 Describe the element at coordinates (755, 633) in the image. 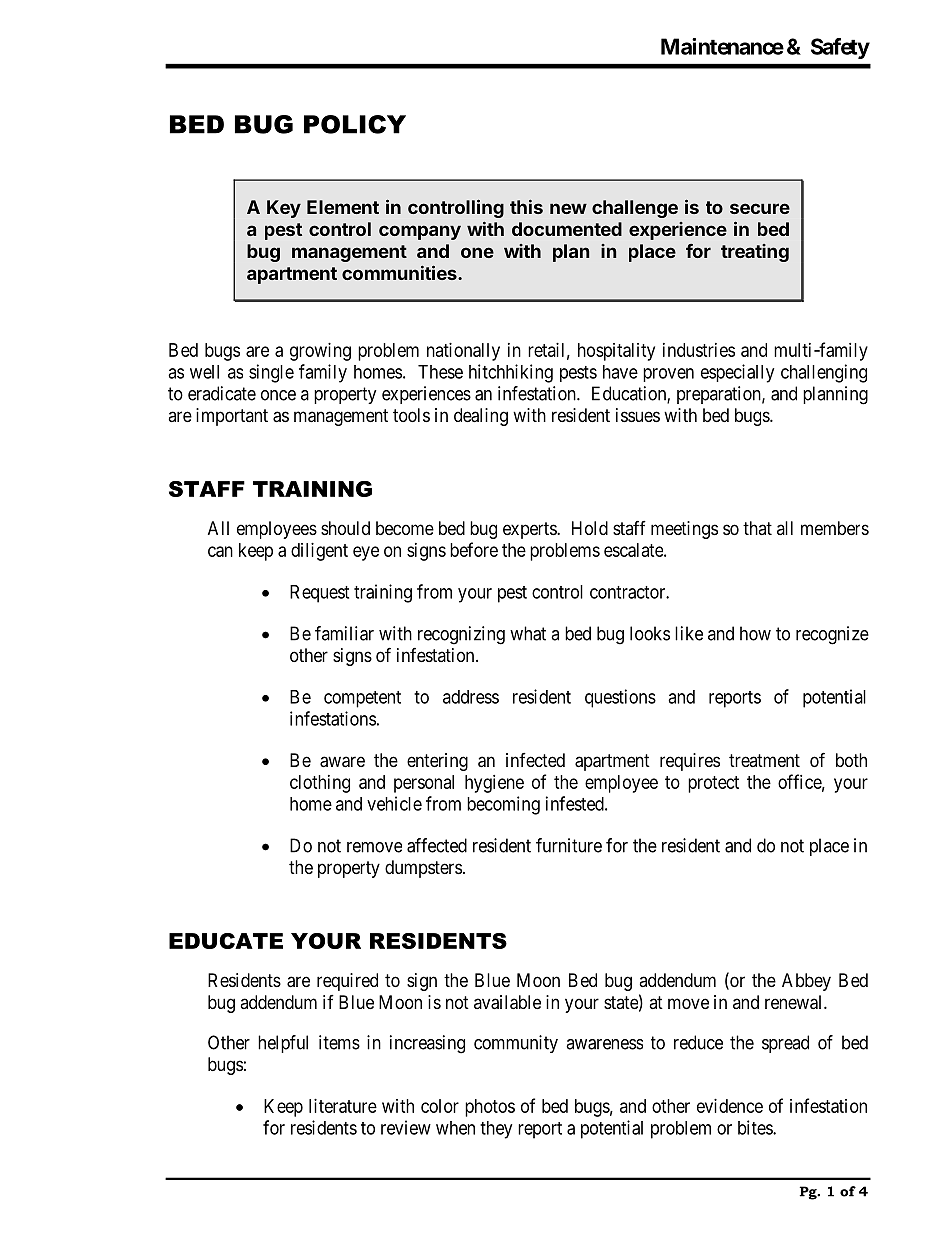

I see `how` at that location.
